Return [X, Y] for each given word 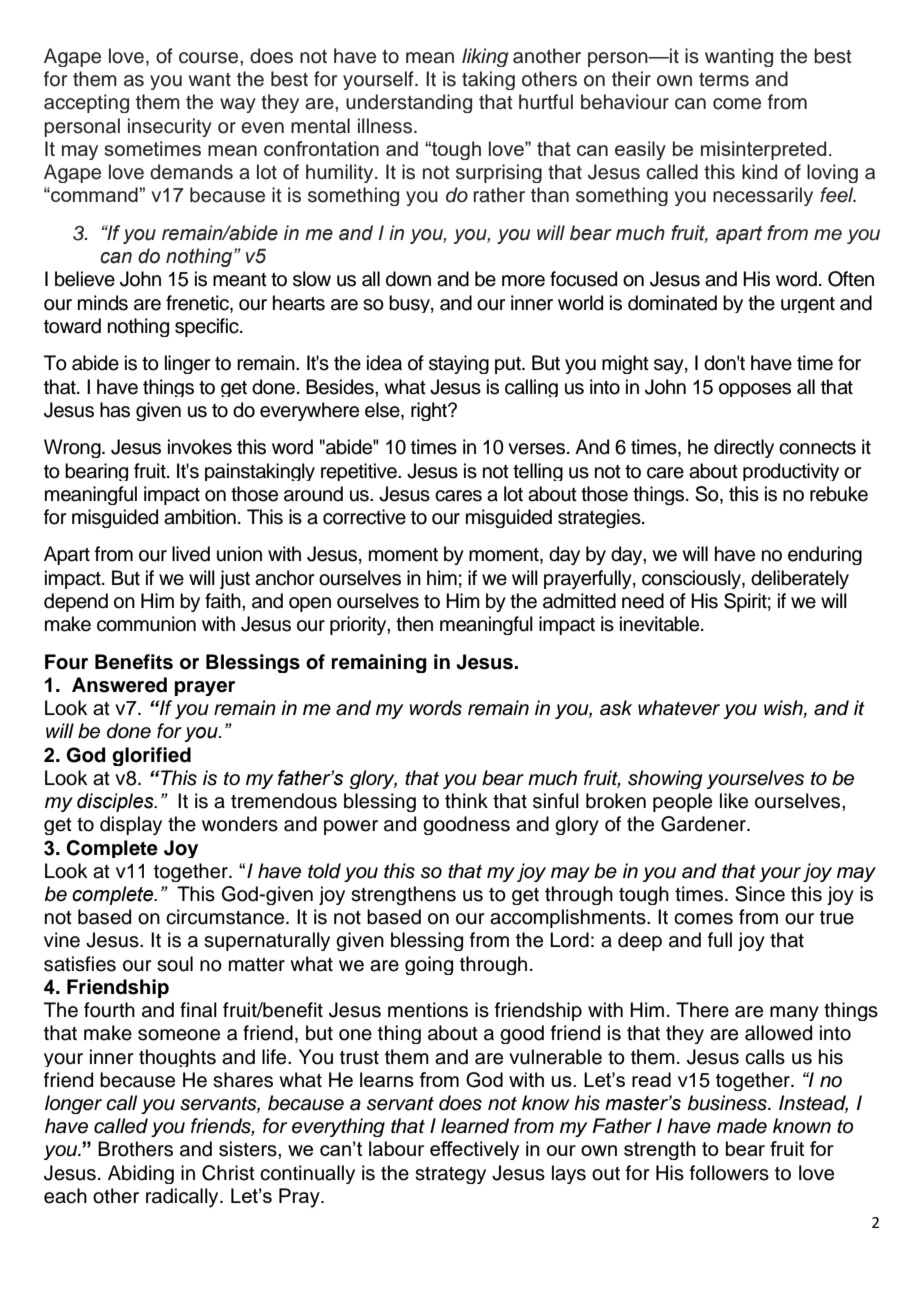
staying [459, 364]
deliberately [800, 579]
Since [760, 894]
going [429, 965]
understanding [409, 103]
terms [724, 80]
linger [187, 364]
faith [224, 601]
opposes [755, 390]
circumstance [226, 917]
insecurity [170, 127]
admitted [579, 601]
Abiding [141, 1174]
